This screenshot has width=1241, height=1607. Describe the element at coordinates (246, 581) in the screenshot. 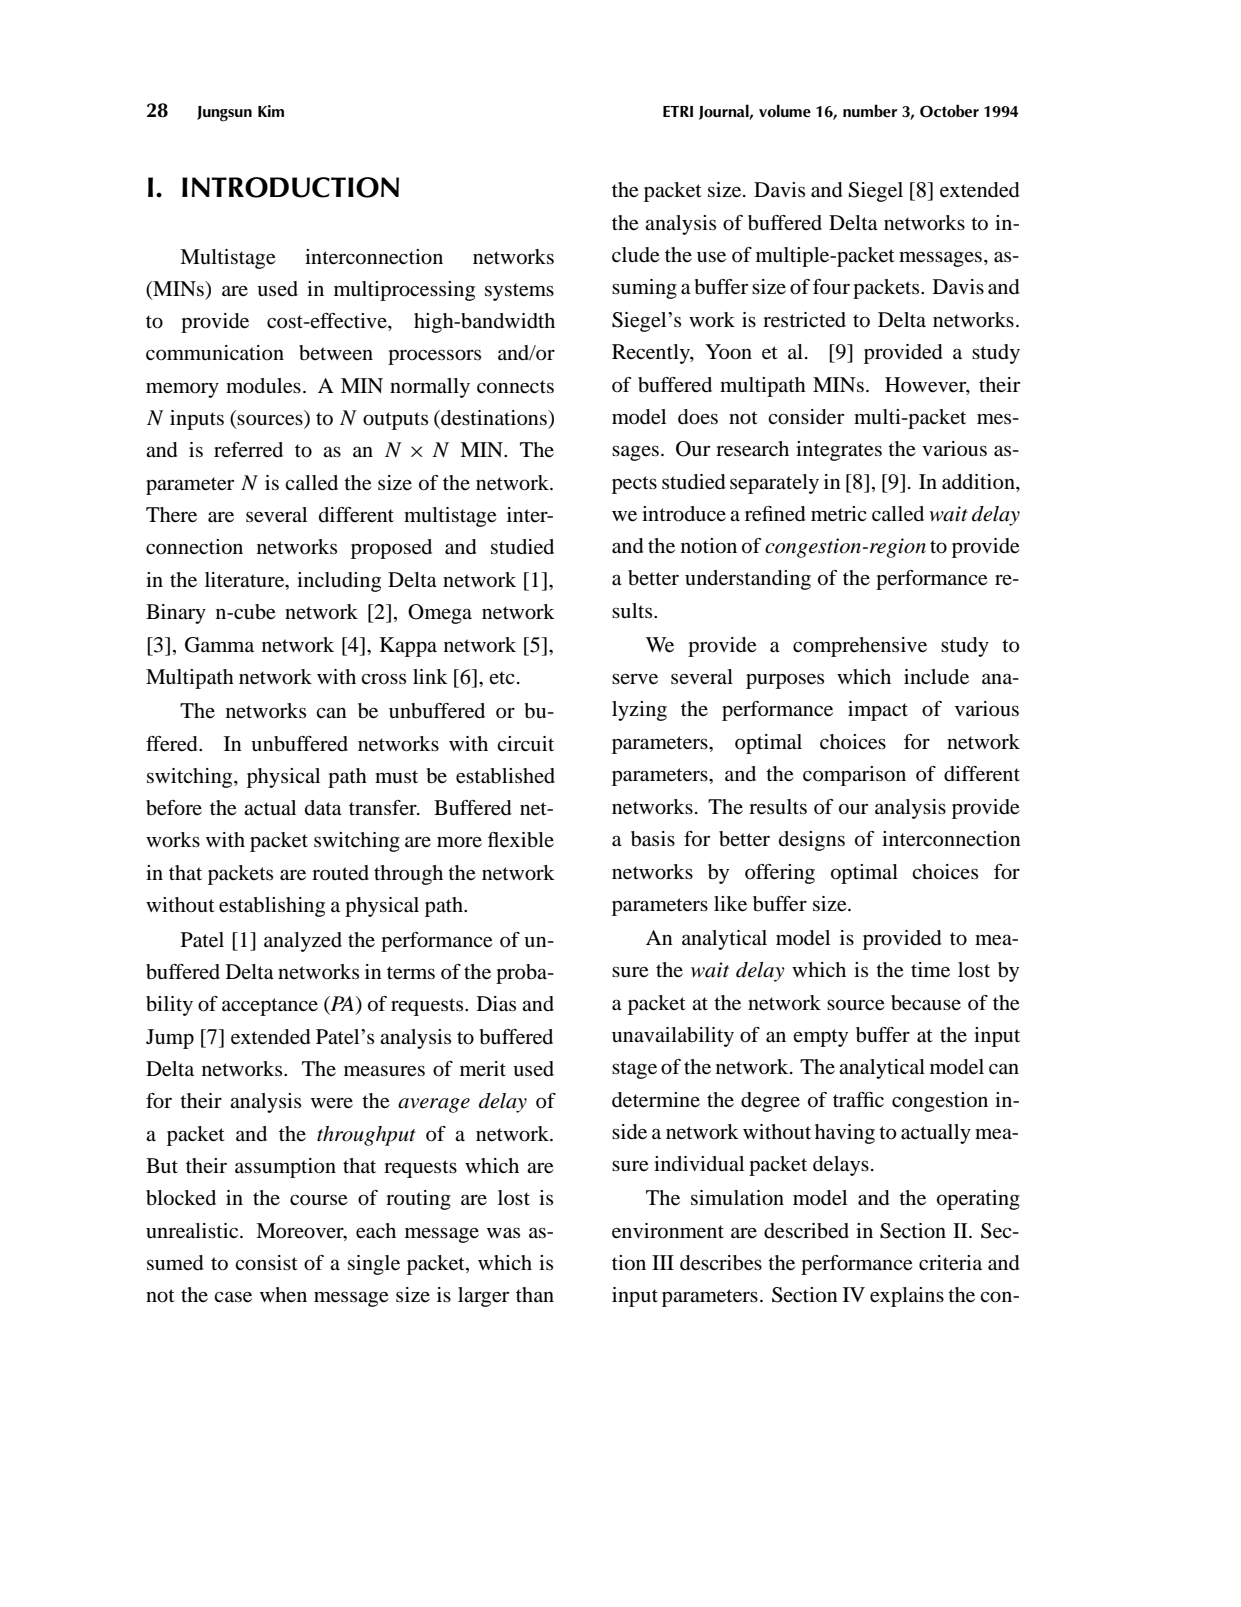

I see `literature` at that location.
